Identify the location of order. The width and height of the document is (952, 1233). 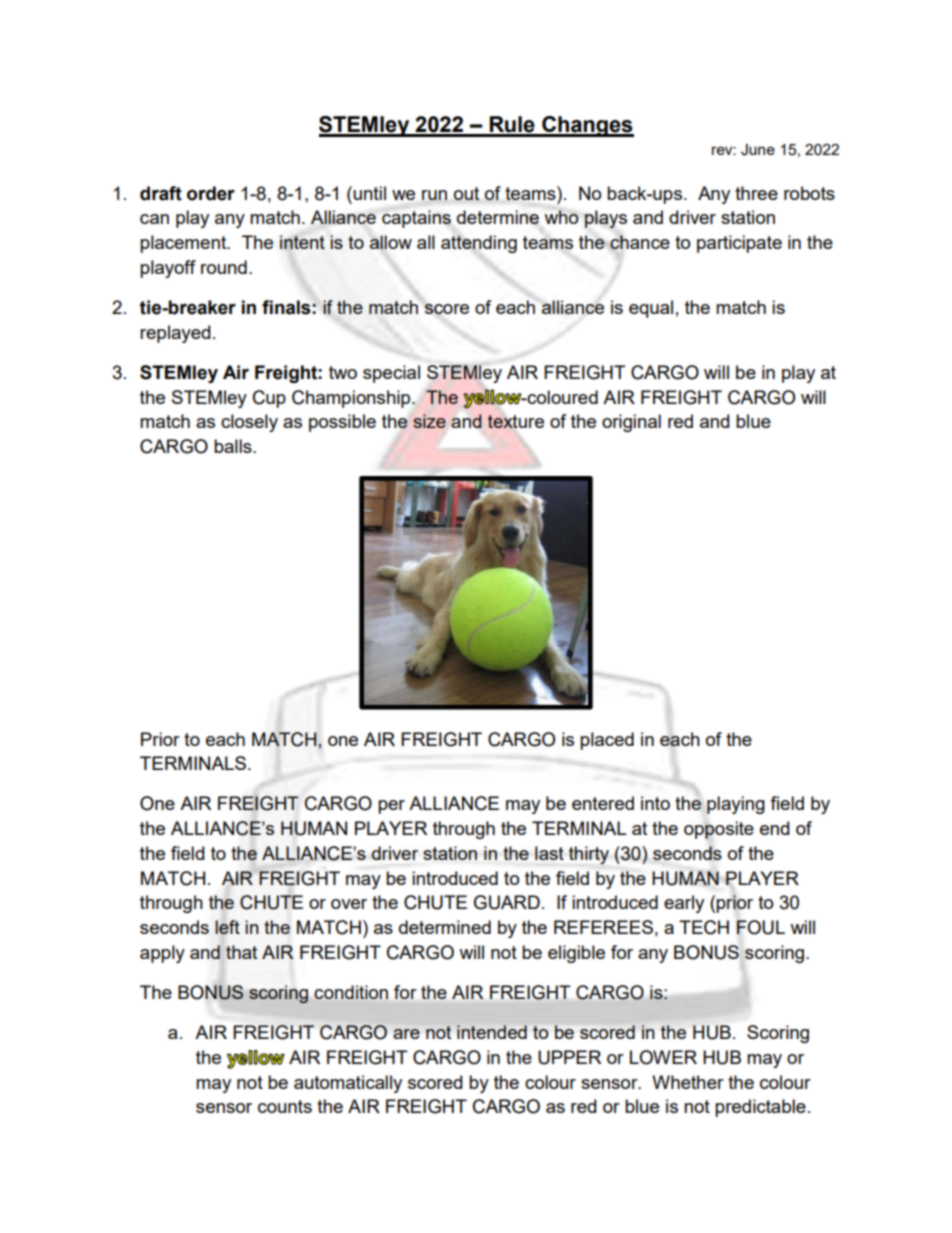
(211, 193).
